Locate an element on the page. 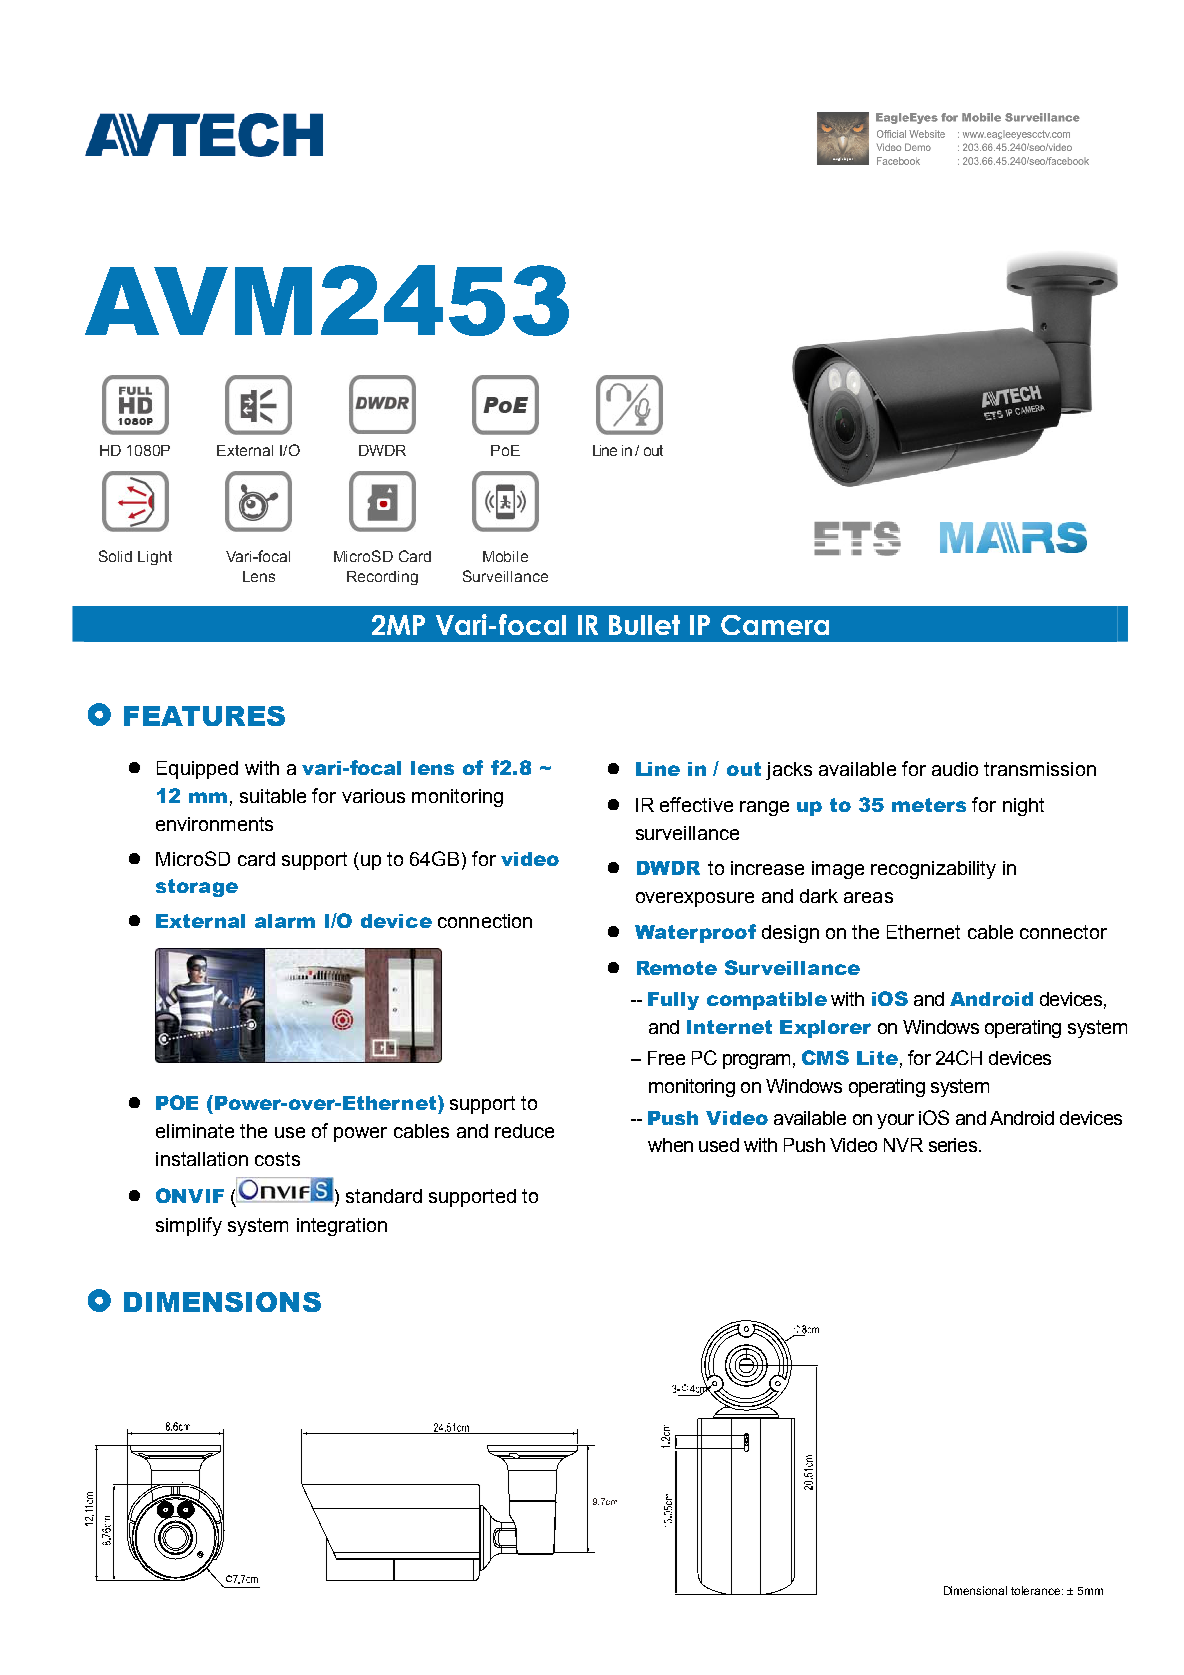 This document has height=1675, width=1184. Dimensional is located at coordinates (975, 1590).
